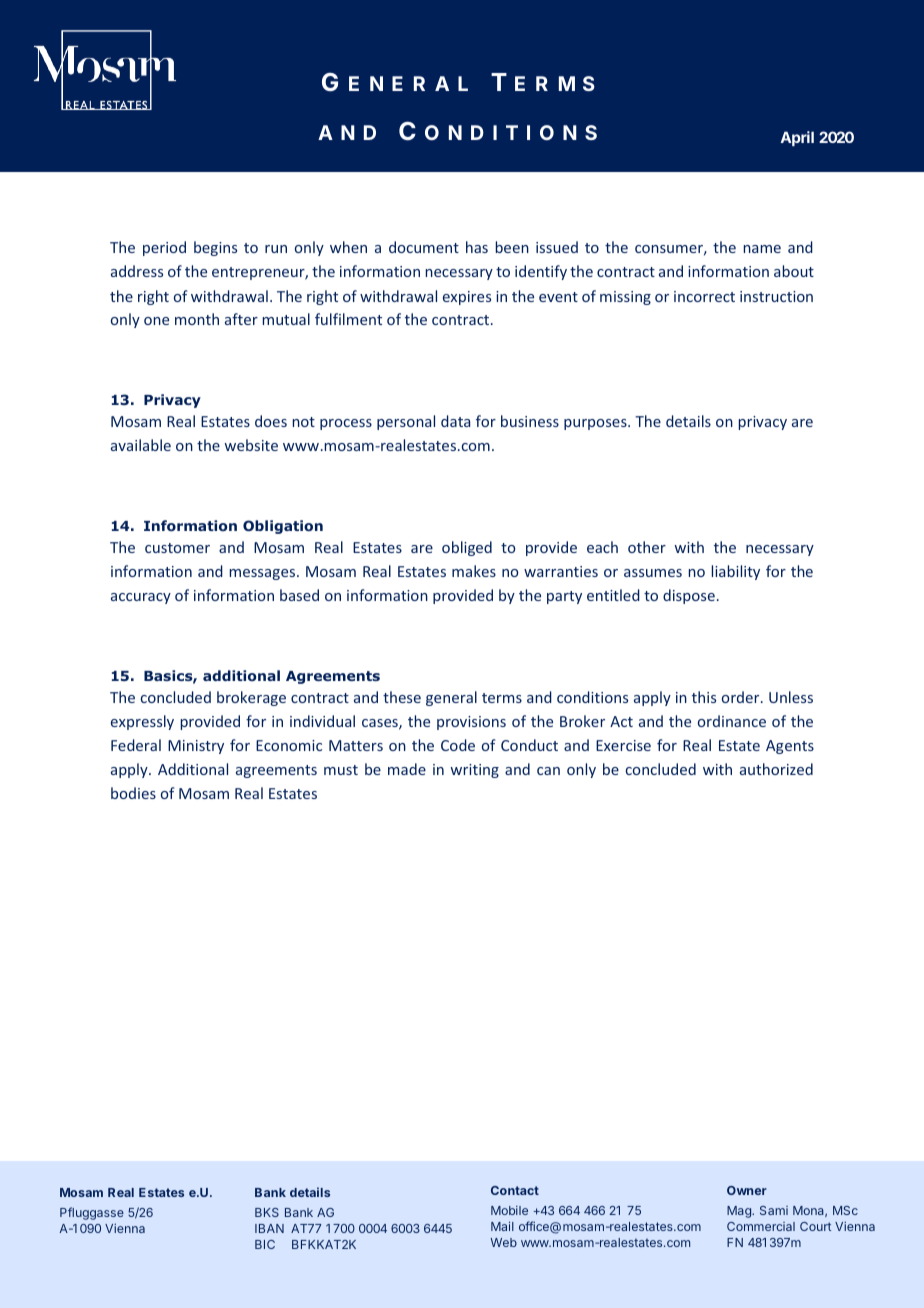  What do you see at coordinates (477, 247) in the image?
I see `has` at bounding box center [477, 247].
